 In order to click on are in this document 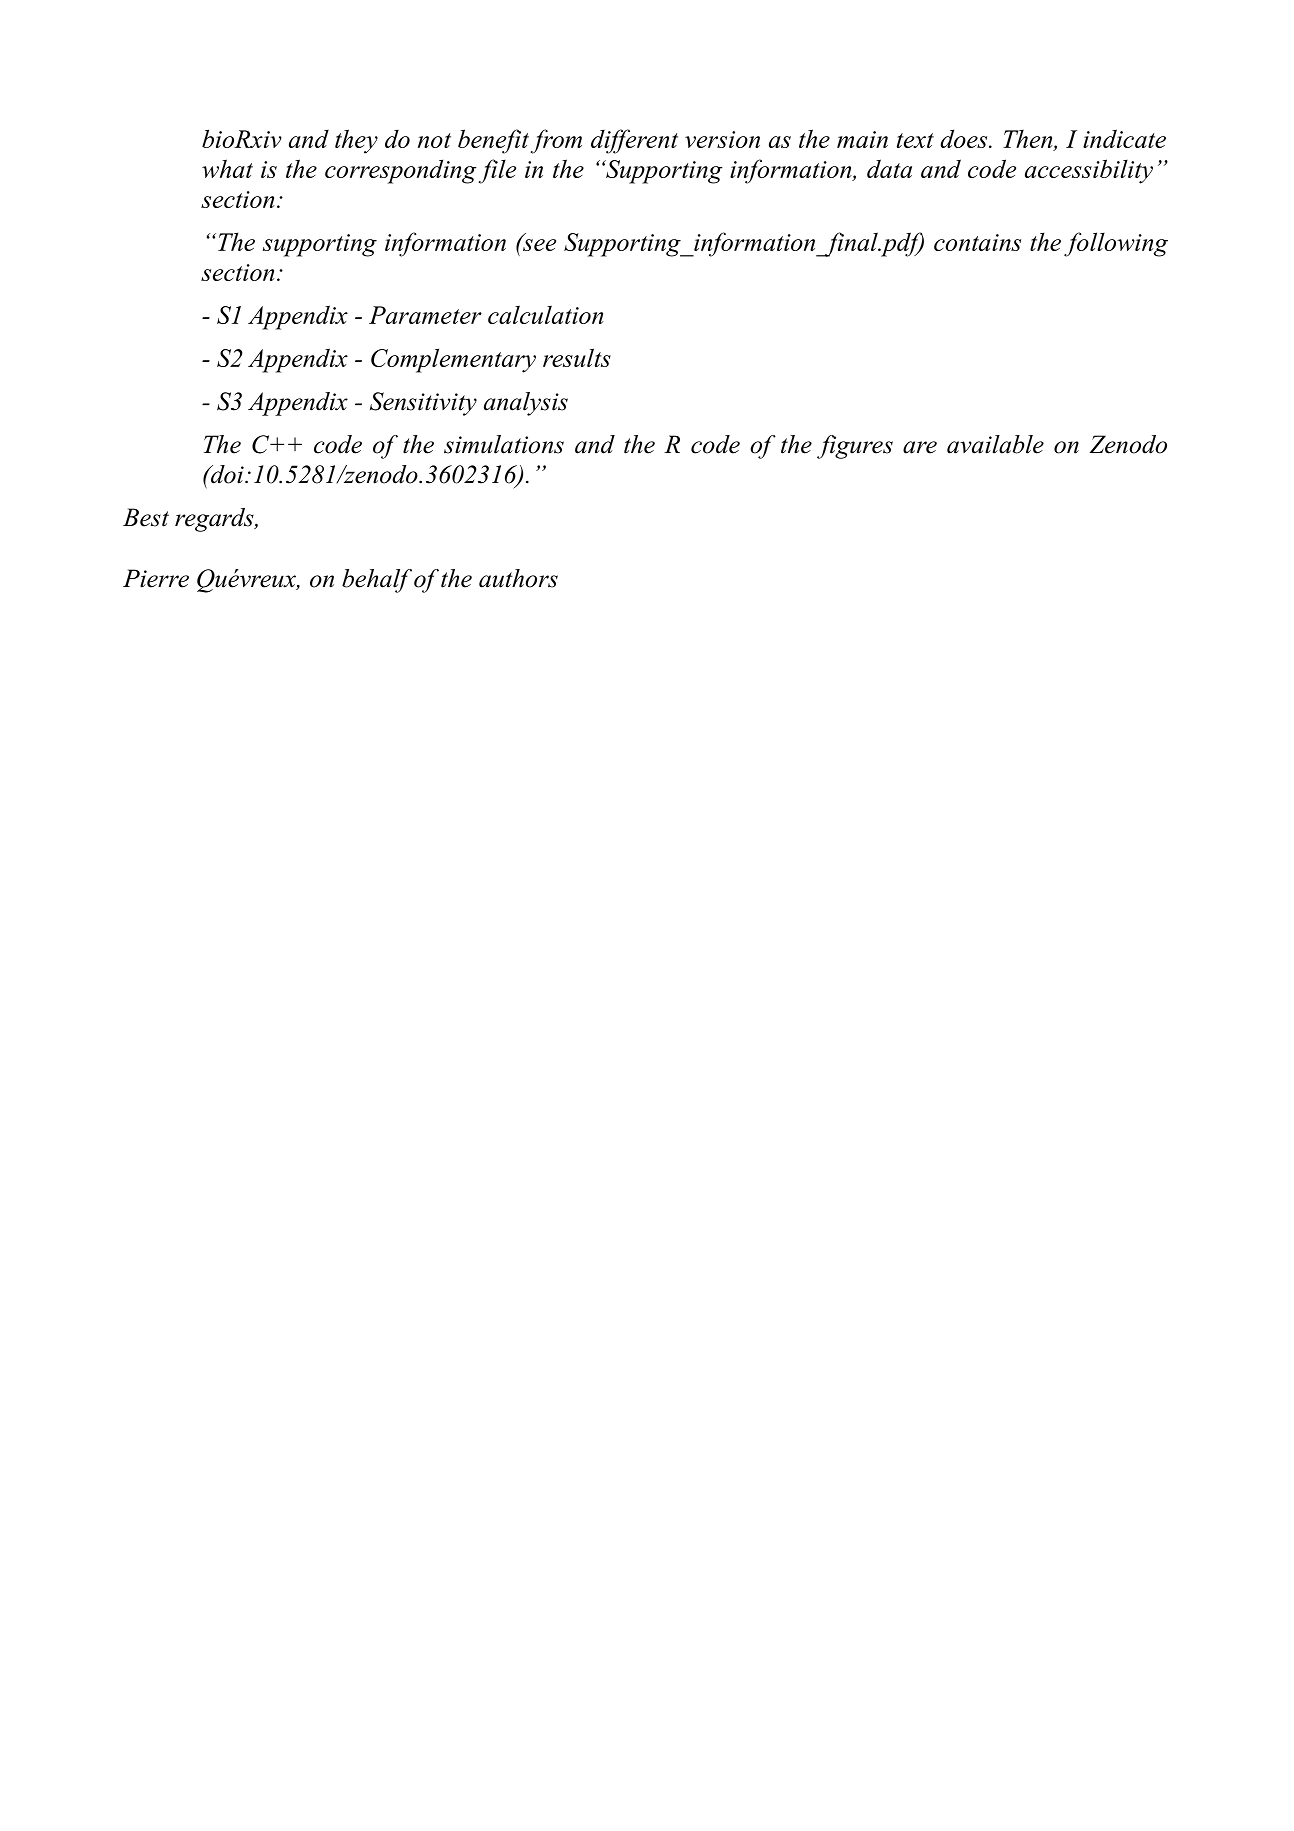, I will do `click(920, 447)`.
